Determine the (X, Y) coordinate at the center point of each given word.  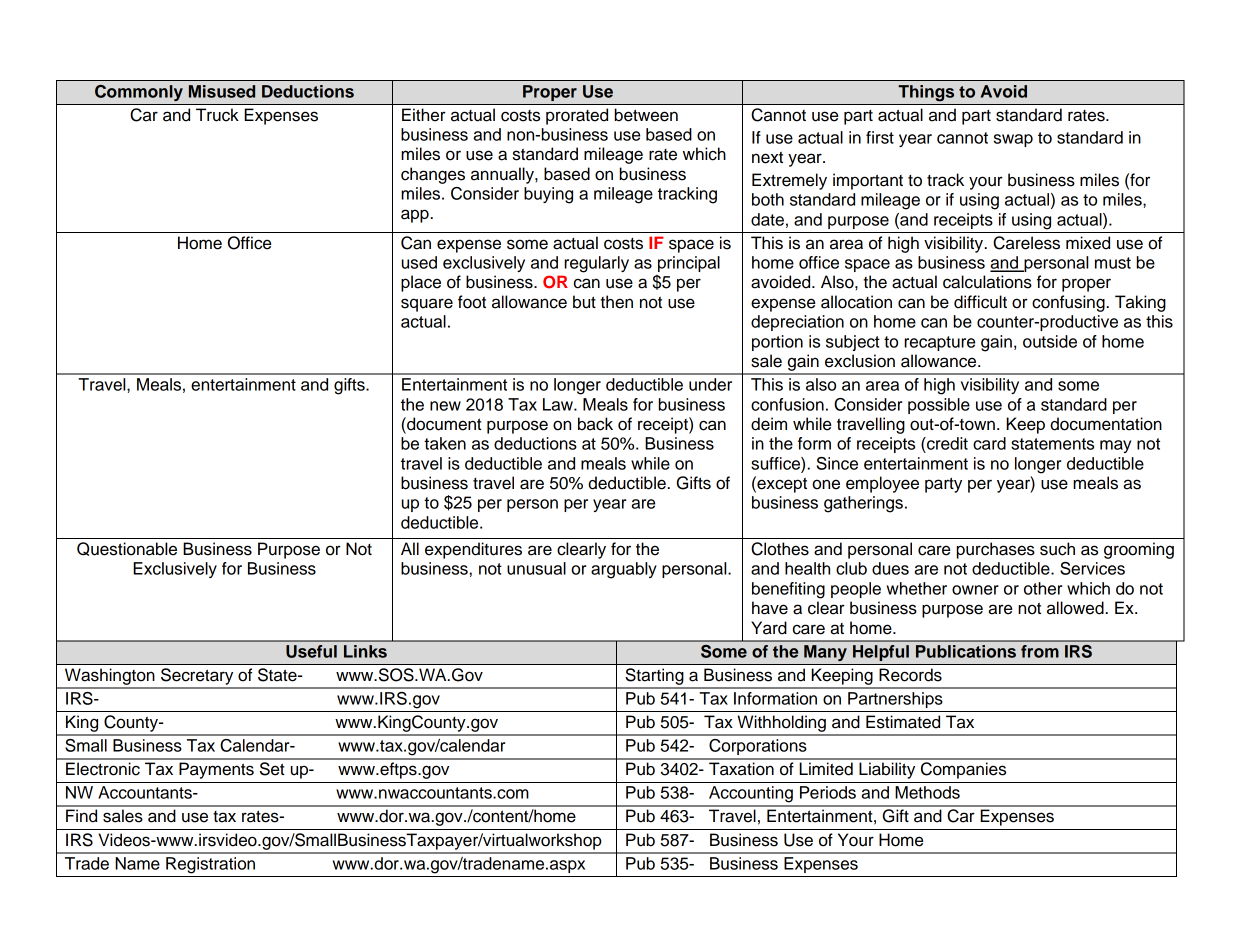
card (989, 443)
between (646, 115)
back (595, 424)
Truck (217, 115)
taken (445, 443)
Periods (828, 792)
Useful (311, 651)
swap (1013, 140)
